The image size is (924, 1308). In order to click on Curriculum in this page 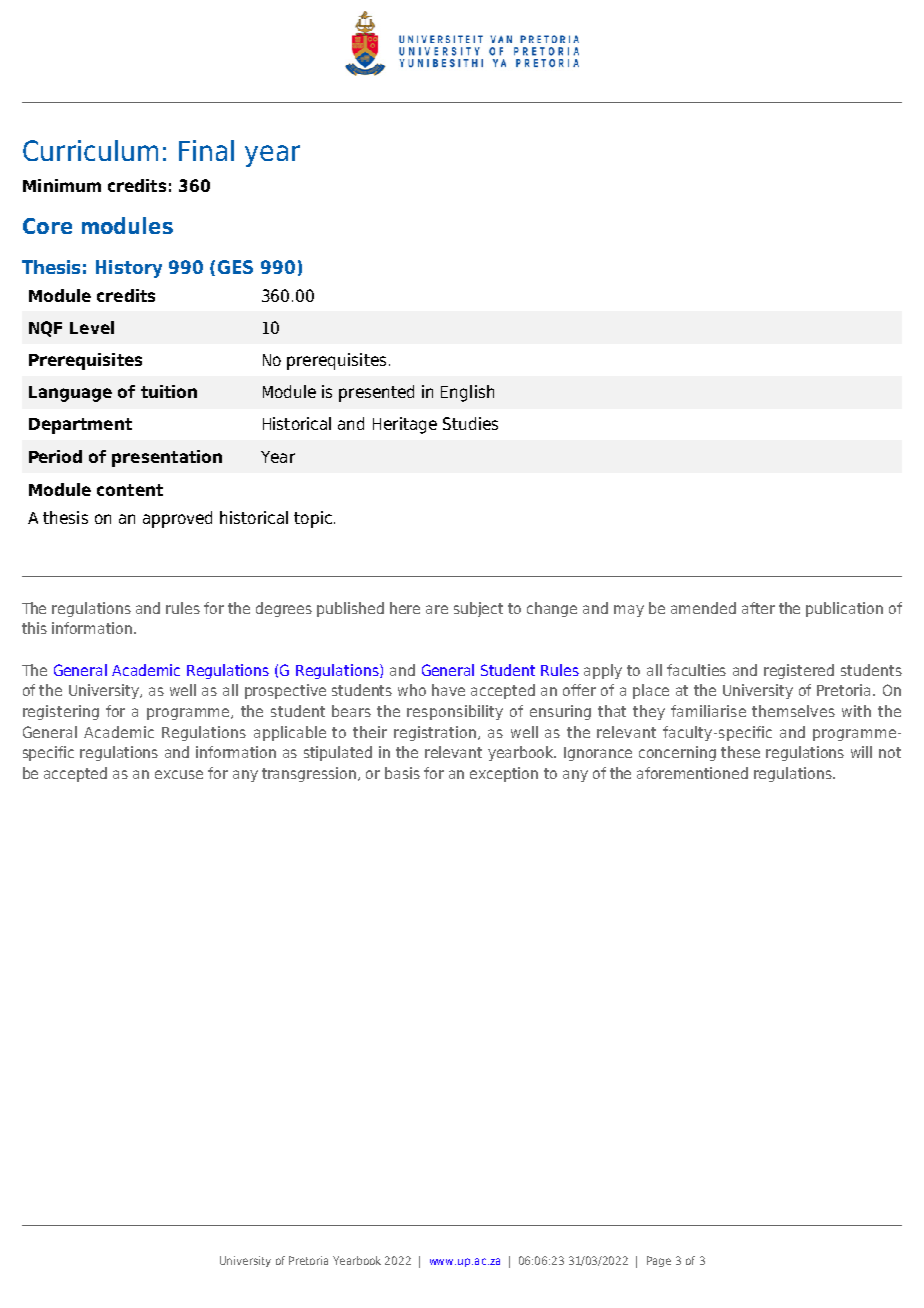, I will do `click(90, 150)`.
